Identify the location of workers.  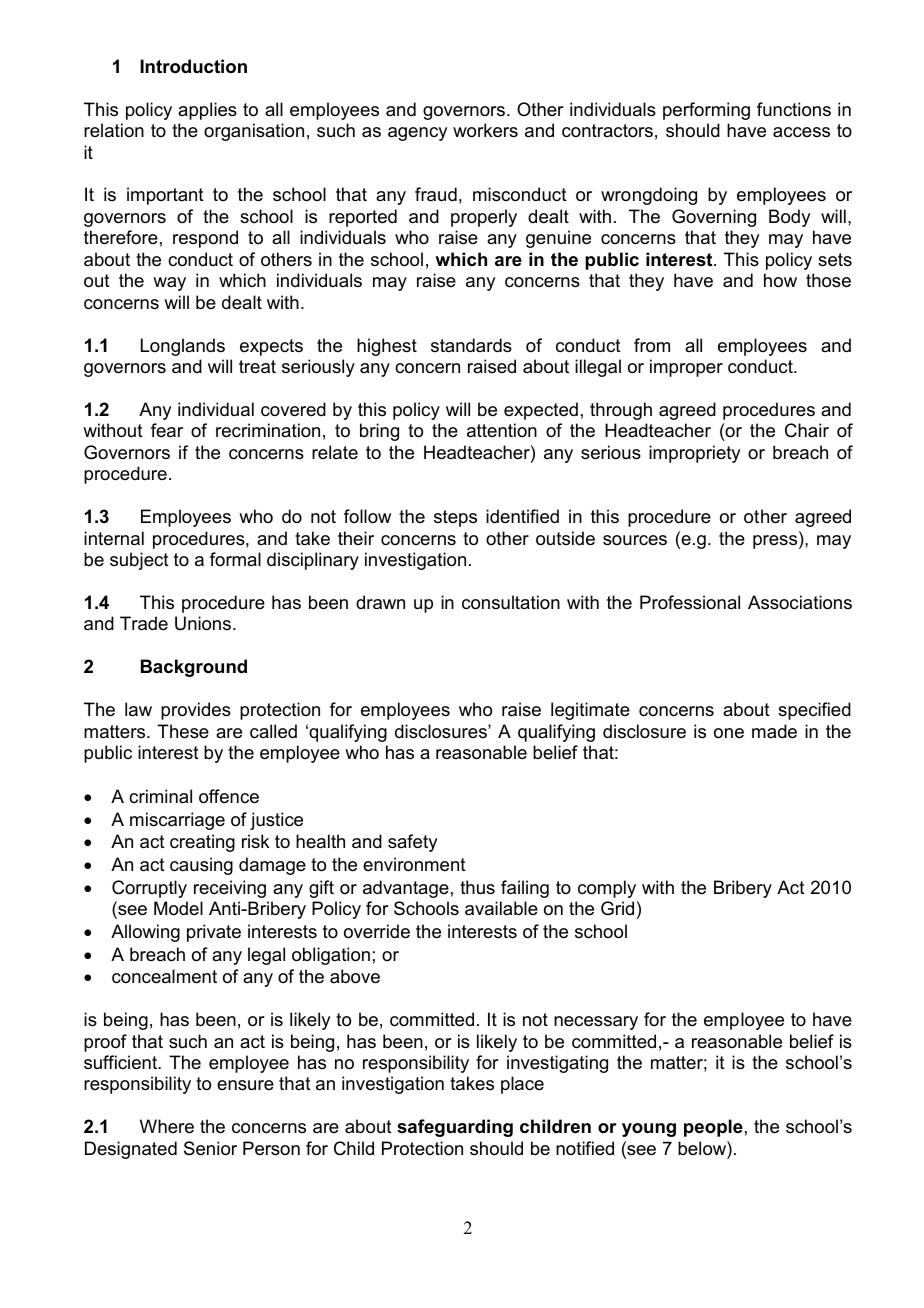
(485, 130).
